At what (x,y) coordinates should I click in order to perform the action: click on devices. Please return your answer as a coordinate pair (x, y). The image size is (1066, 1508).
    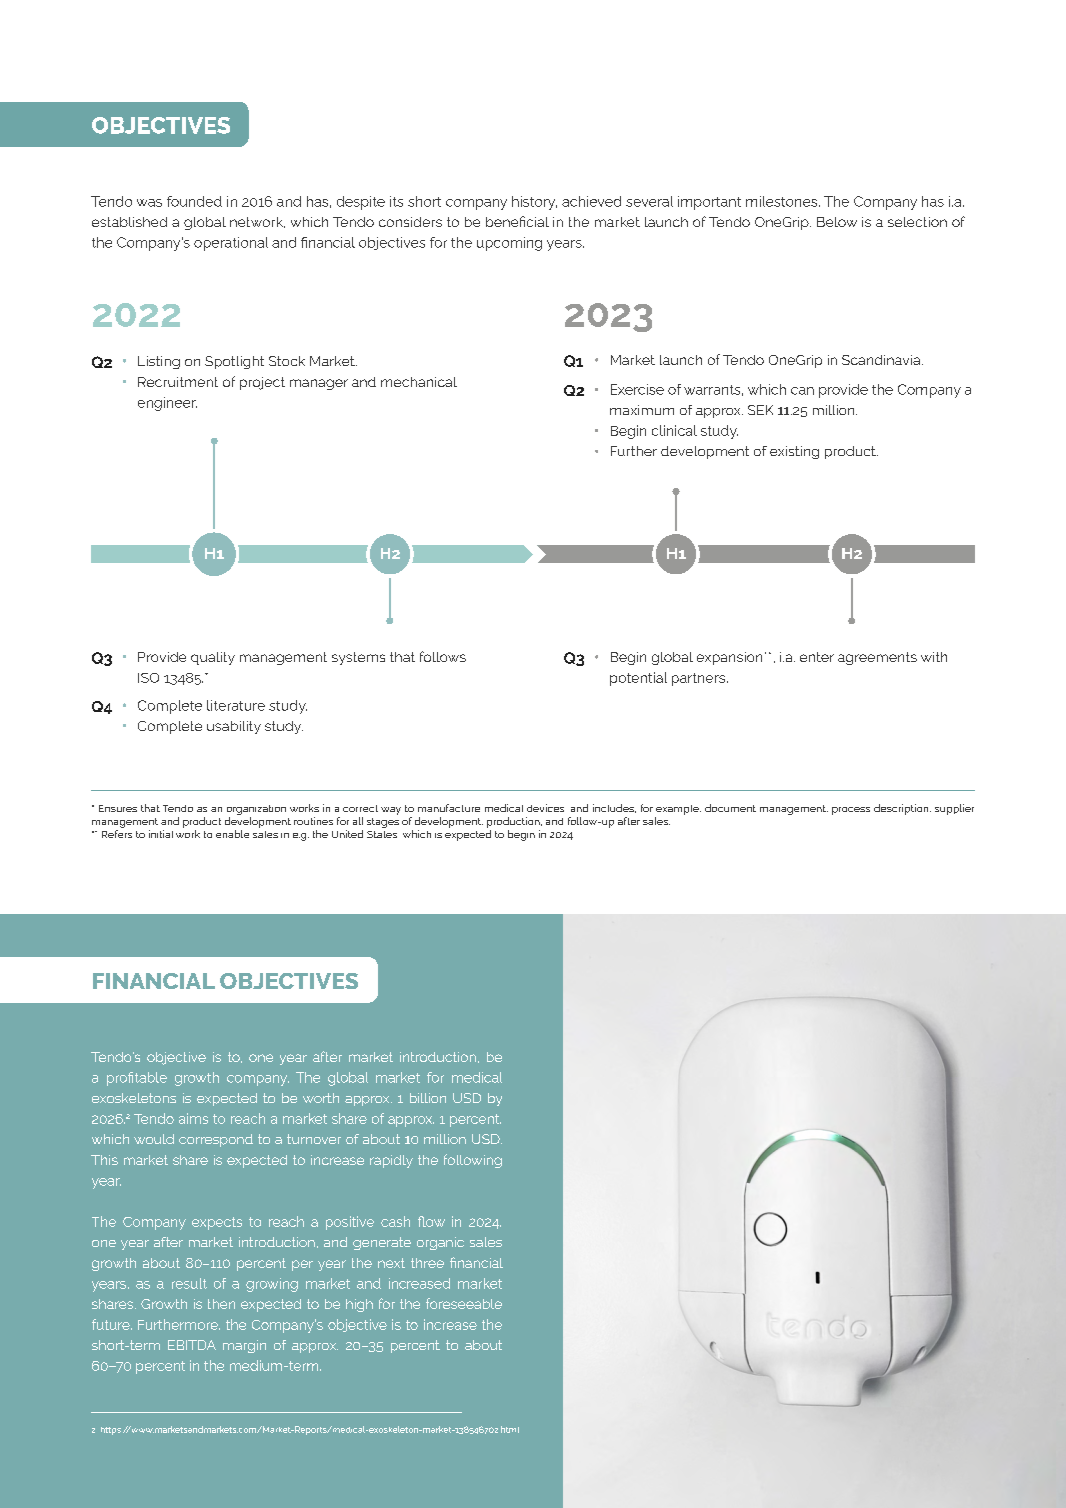
    Looking at the image, I should click on (545, 808).
